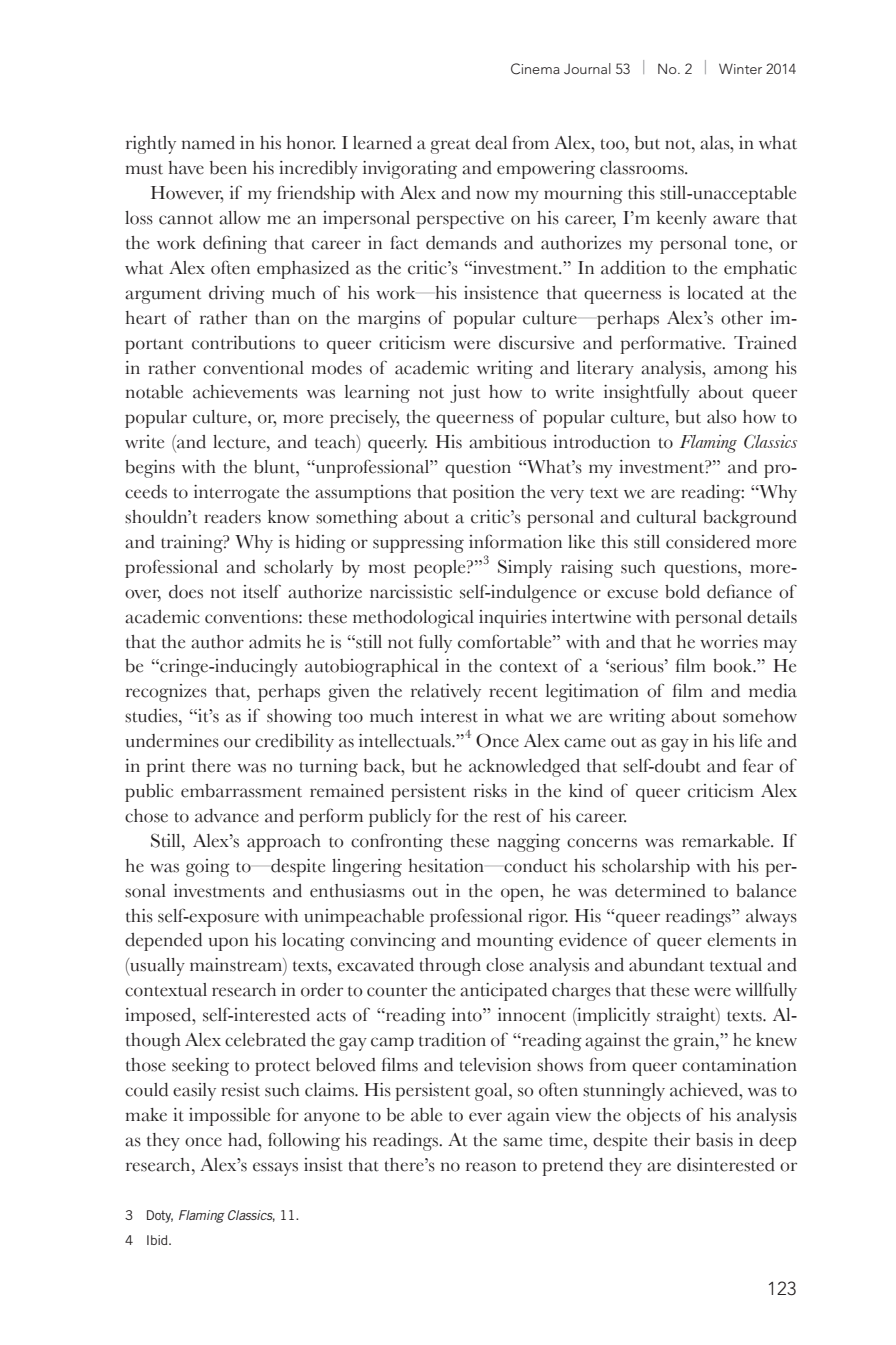 The image size is (896, 1345). I want to click on great, so click(450, 146).
